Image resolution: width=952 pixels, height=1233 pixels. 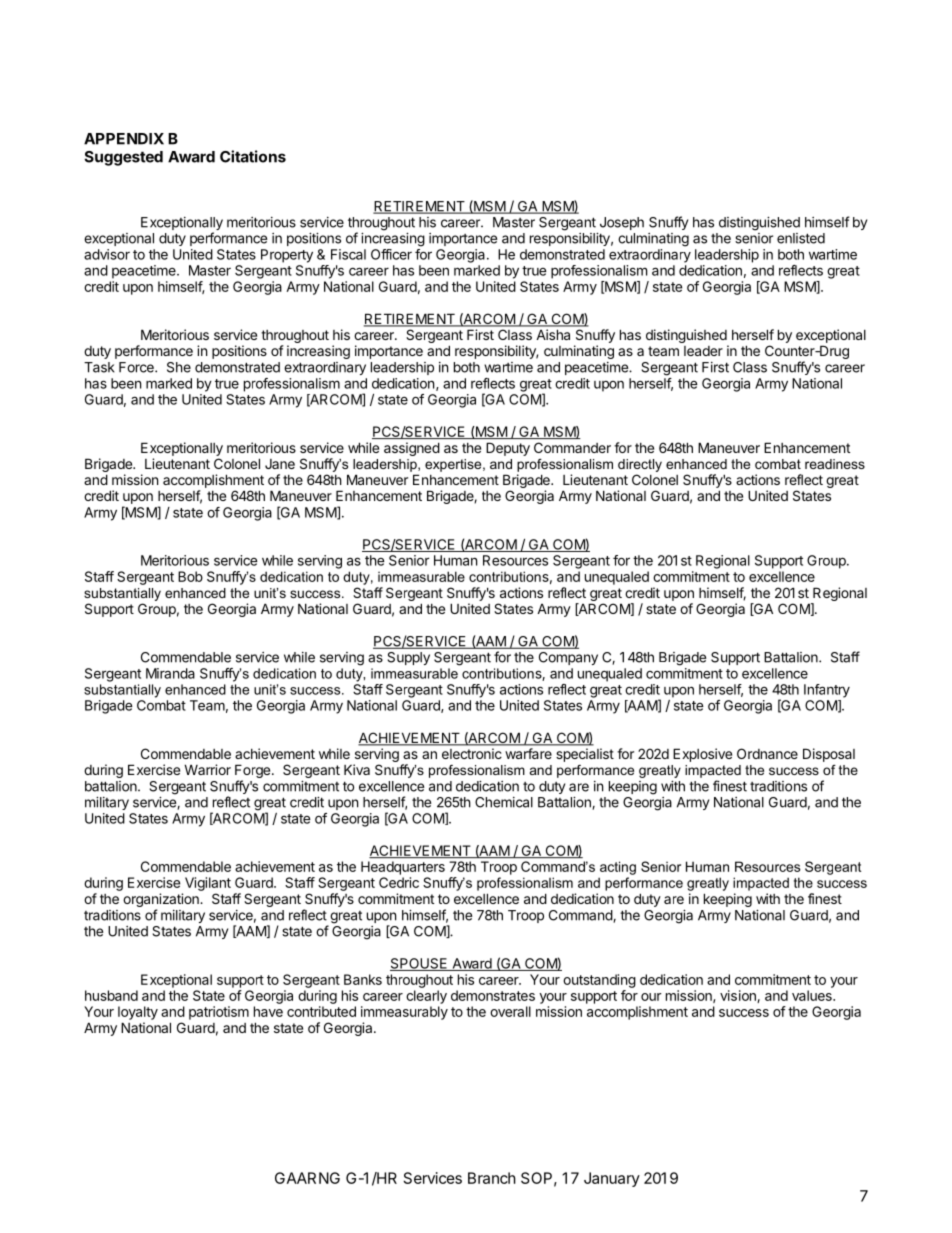 What do you see at coordinates (219, 1013) in the screenshot?
I see `patriotism` at bounding box center [219, 1013].
